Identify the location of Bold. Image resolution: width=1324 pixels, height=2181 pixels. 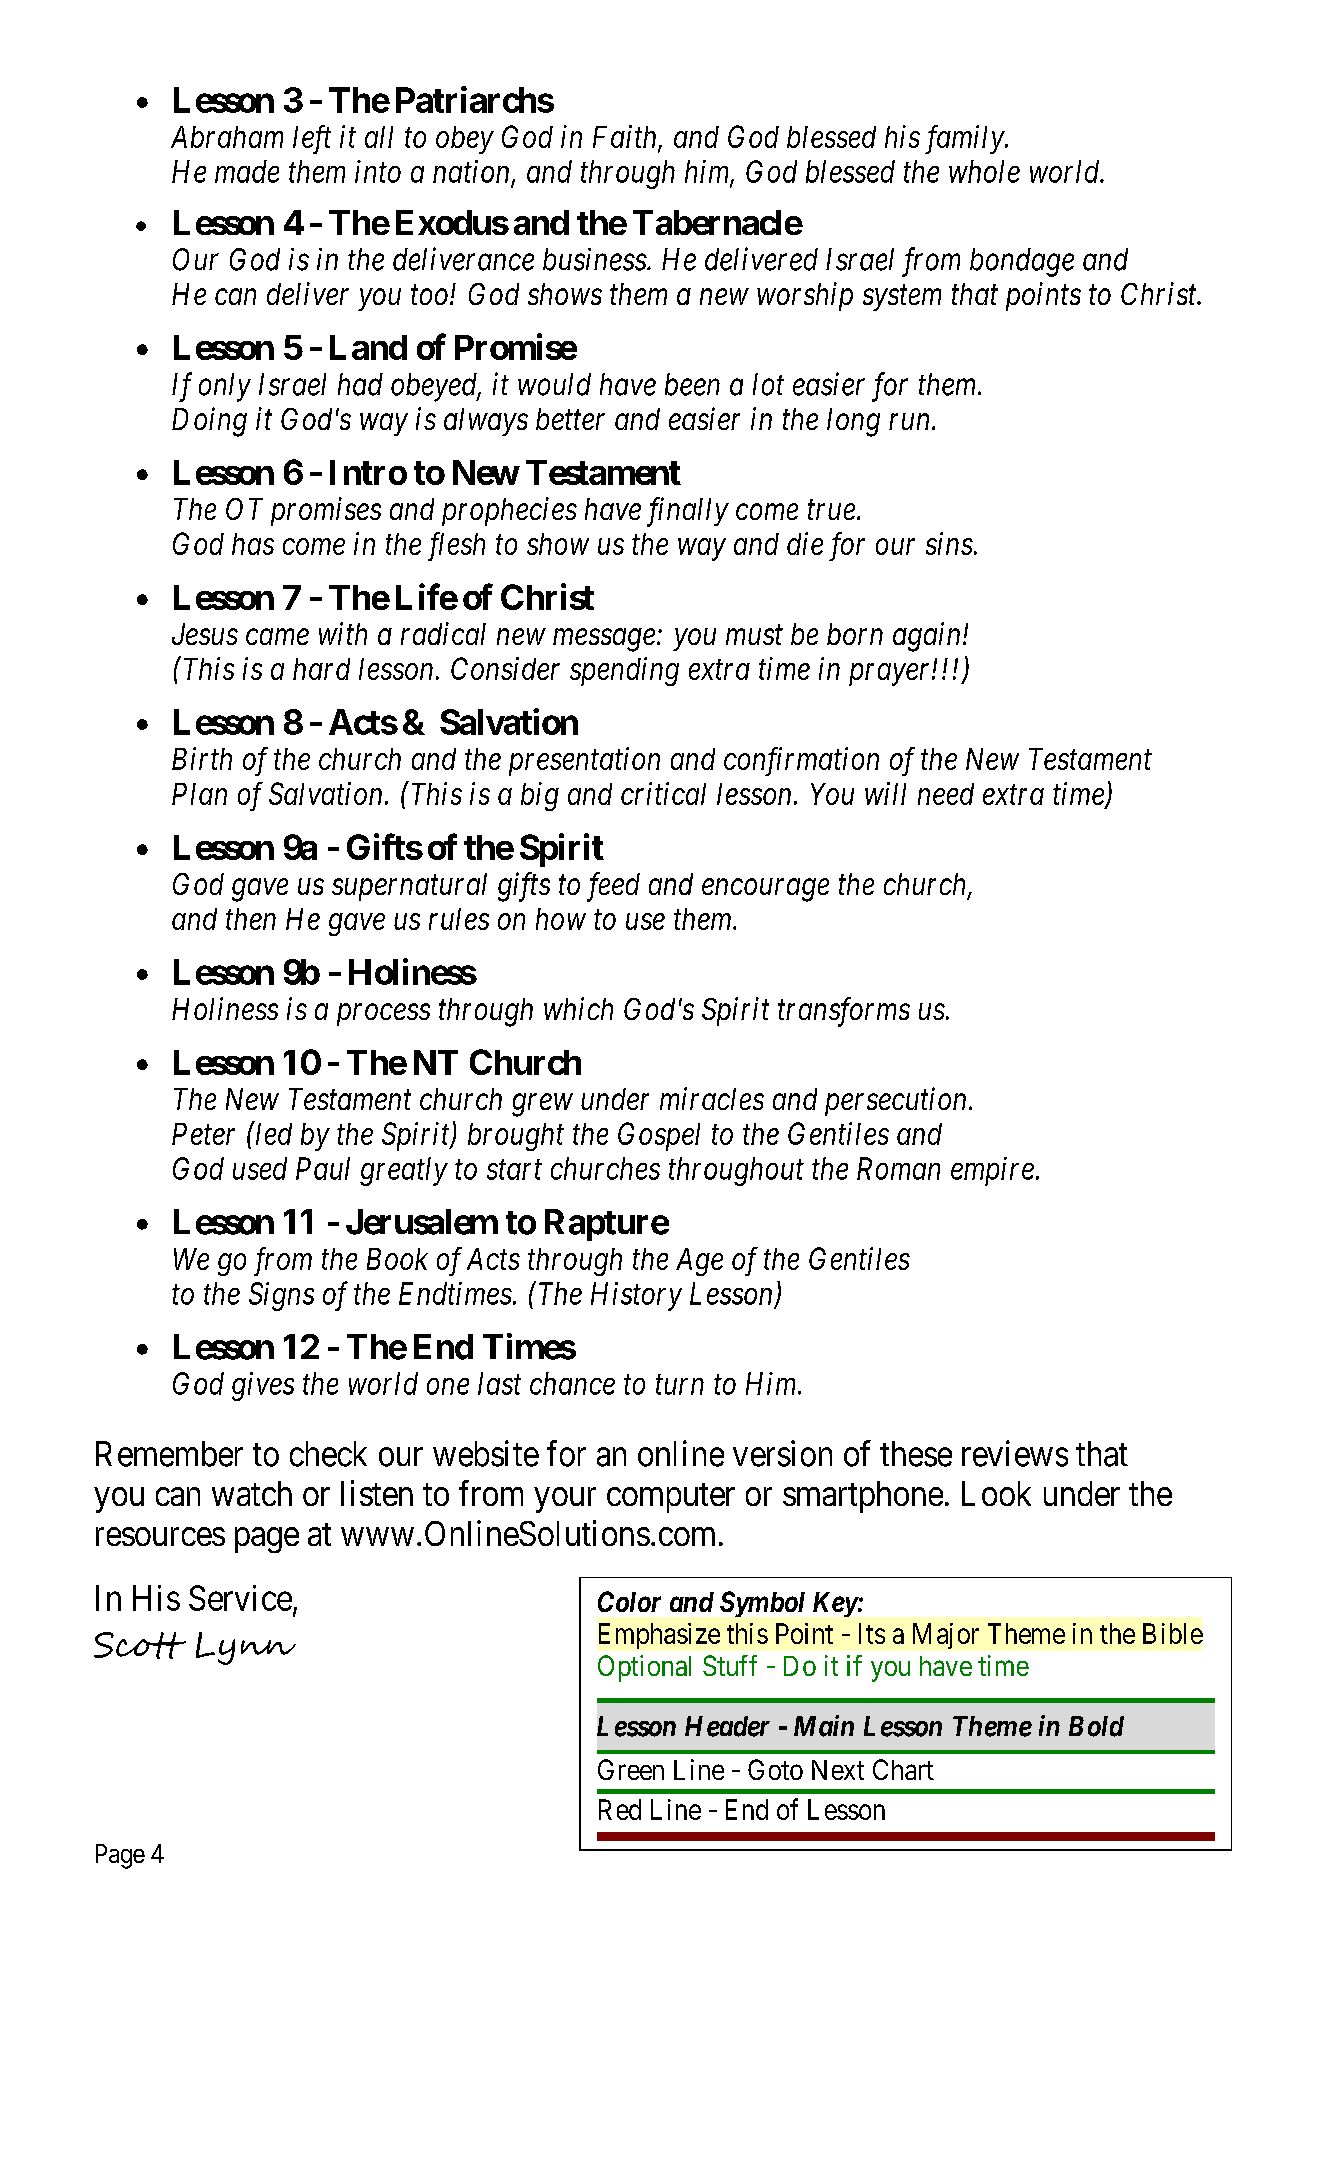
(1096, 1726).
